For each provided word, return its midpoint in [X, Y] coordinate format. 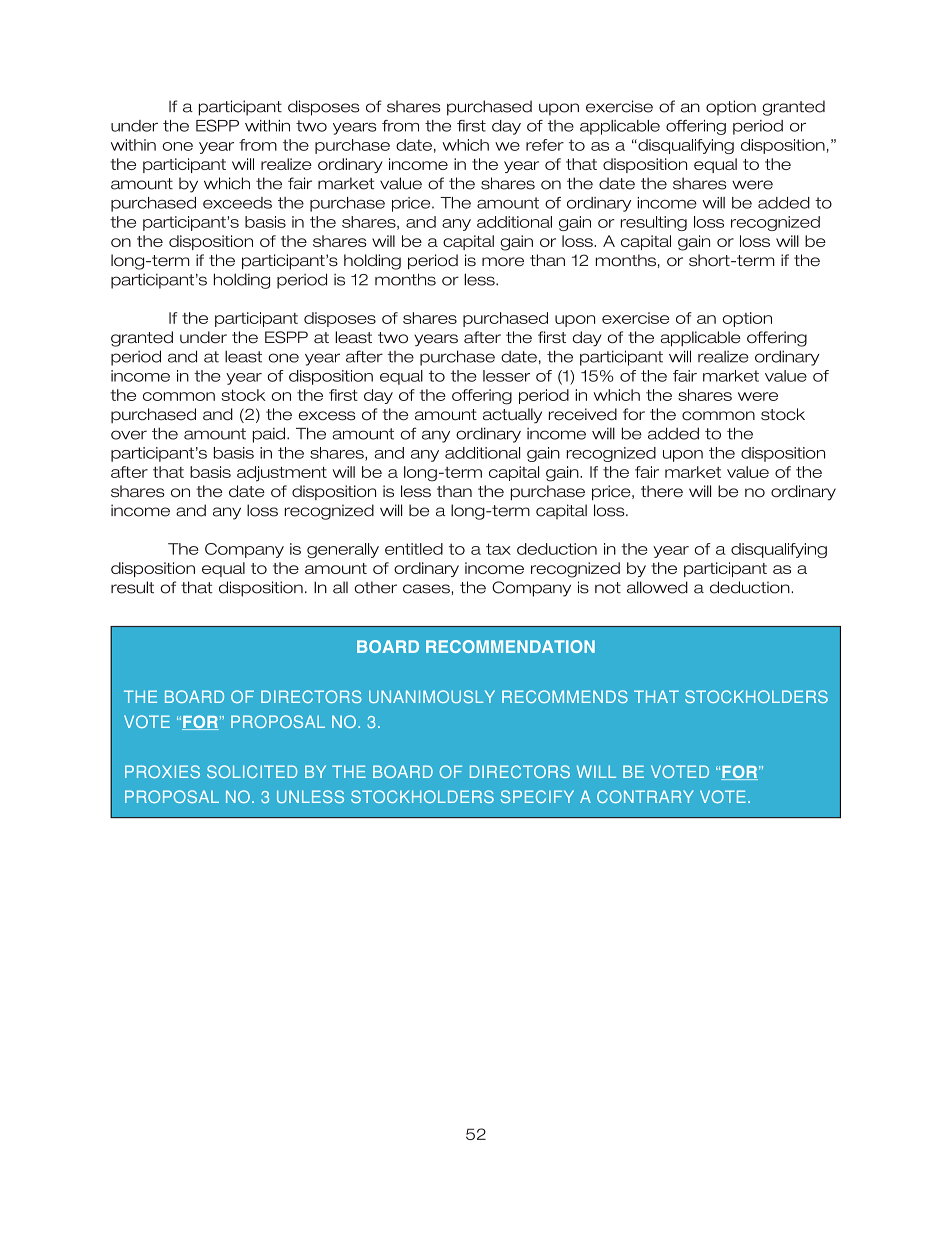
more [503, 262]
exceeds [237, 203]
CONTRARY [645, 796]
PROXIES [162, 771]
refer [545, 145]
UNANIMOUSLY [432, 696]
